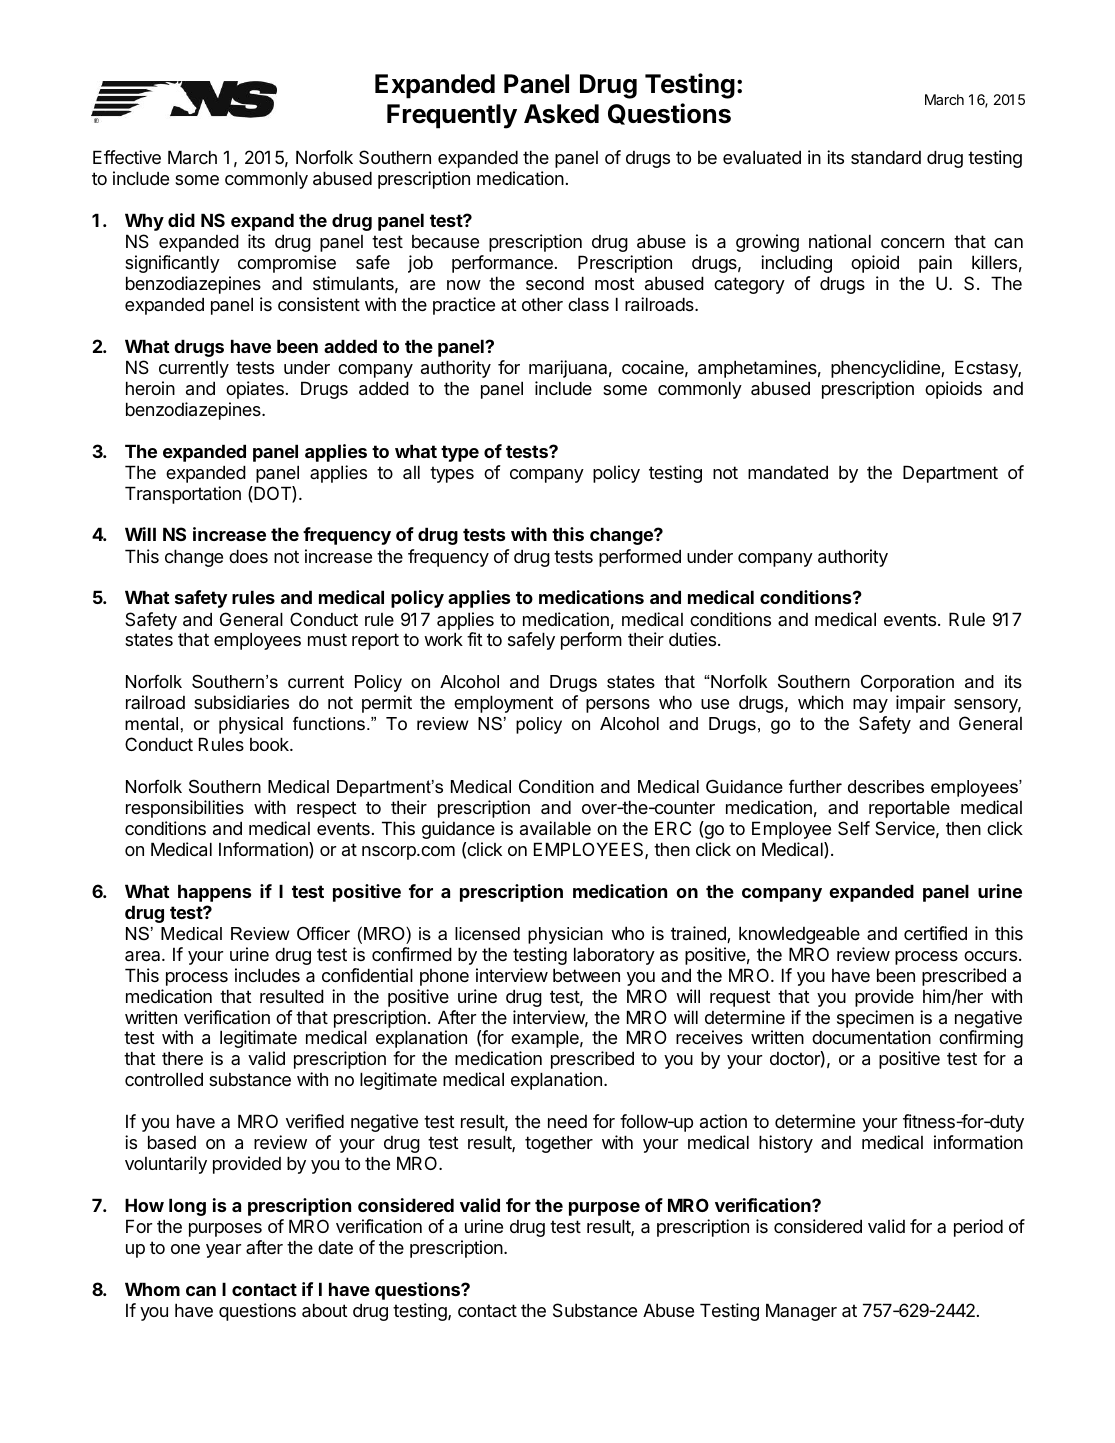 This screenshot has width=1115, height=1443. What do you see at coordinates (542, 304) in the screenshot?
I see `other` at bounding box center [542, 304].
